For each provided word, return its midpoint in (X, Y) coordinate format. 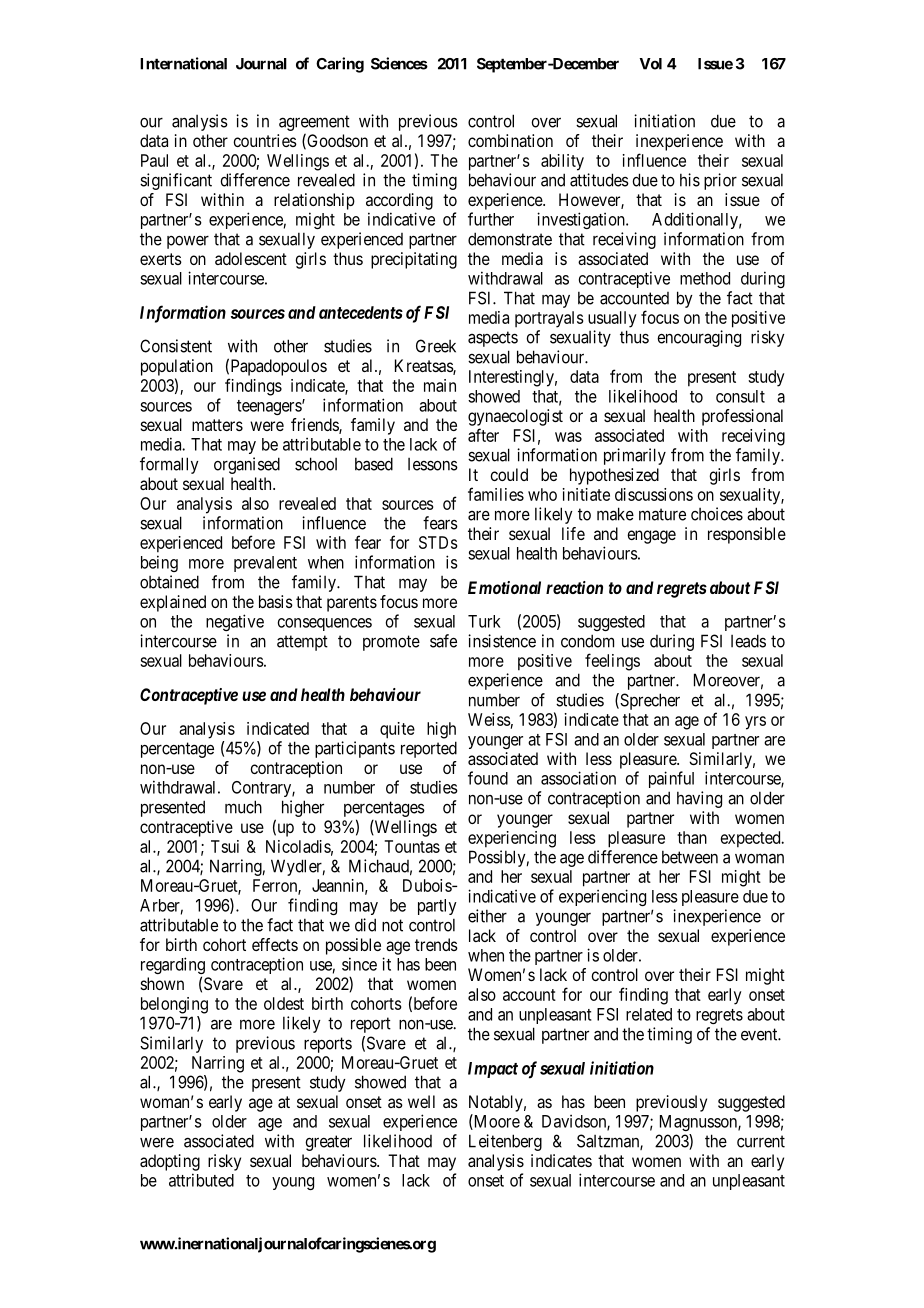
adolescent (251, 258)
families (496, 494)
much (243, 807)
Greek (436, 346)
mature (662, 514)
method (705, 278)
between (690, 857)
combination (510, 140)
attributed (201, 1180)
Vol (650, 64)
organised (247, 465)
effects (275, 944)
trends (436, 944)
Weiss (489, 719)
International (183, 63)
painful (671, 779)
